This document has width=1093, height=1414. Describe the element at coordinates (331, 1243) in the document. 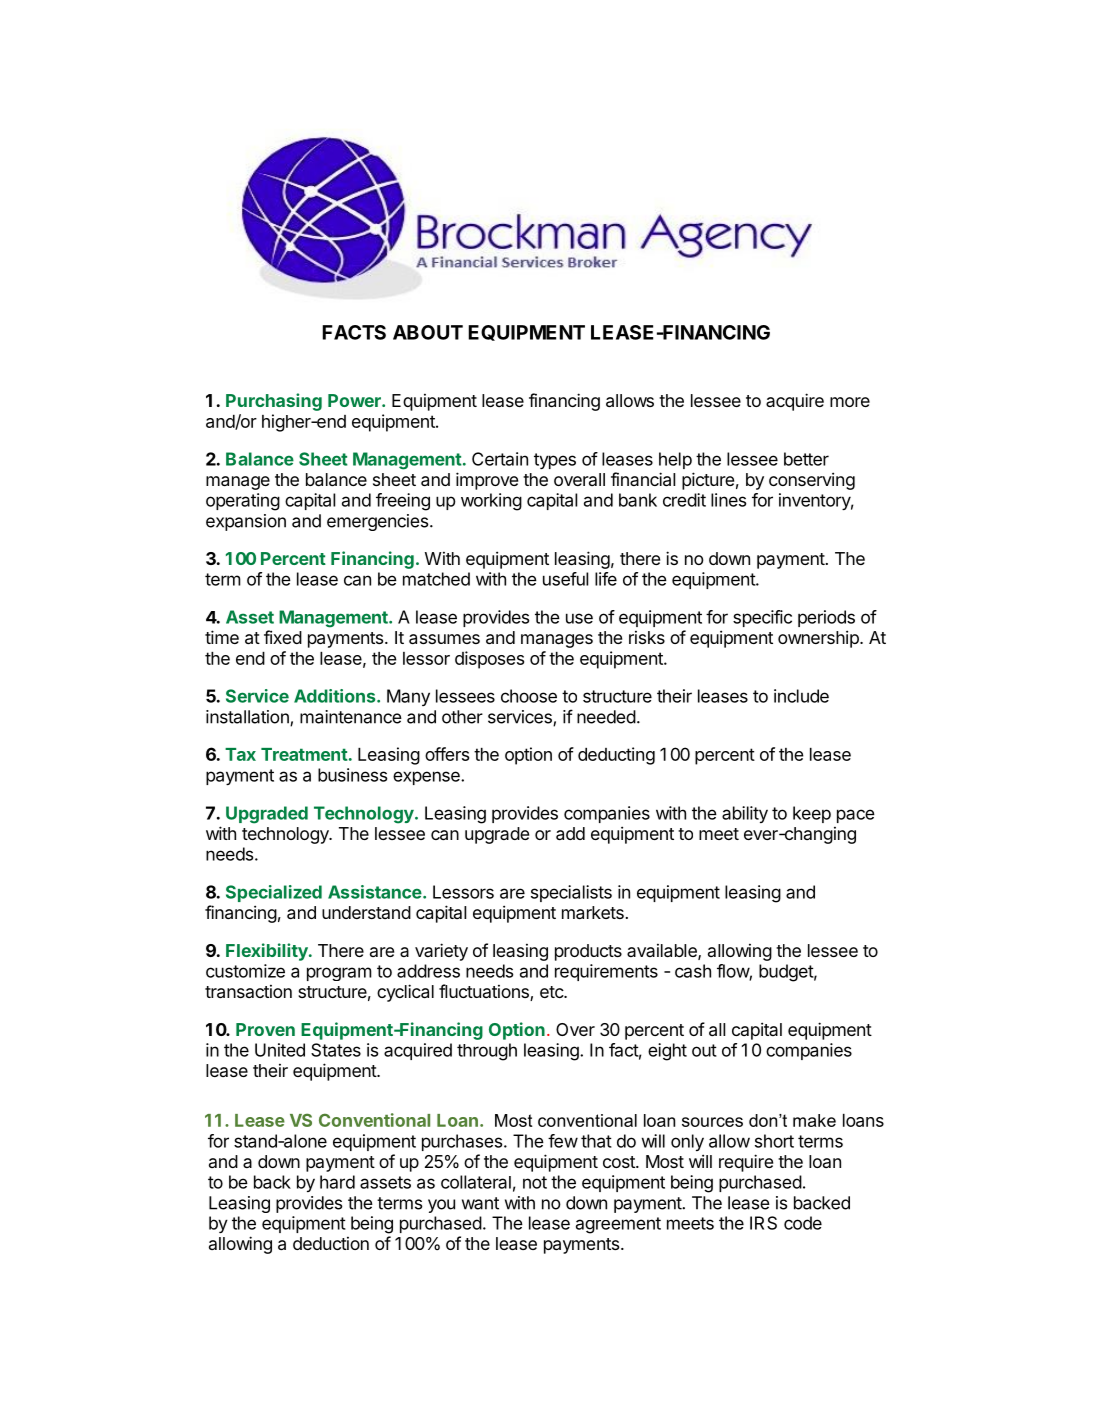

I see `deduction` at that location.
